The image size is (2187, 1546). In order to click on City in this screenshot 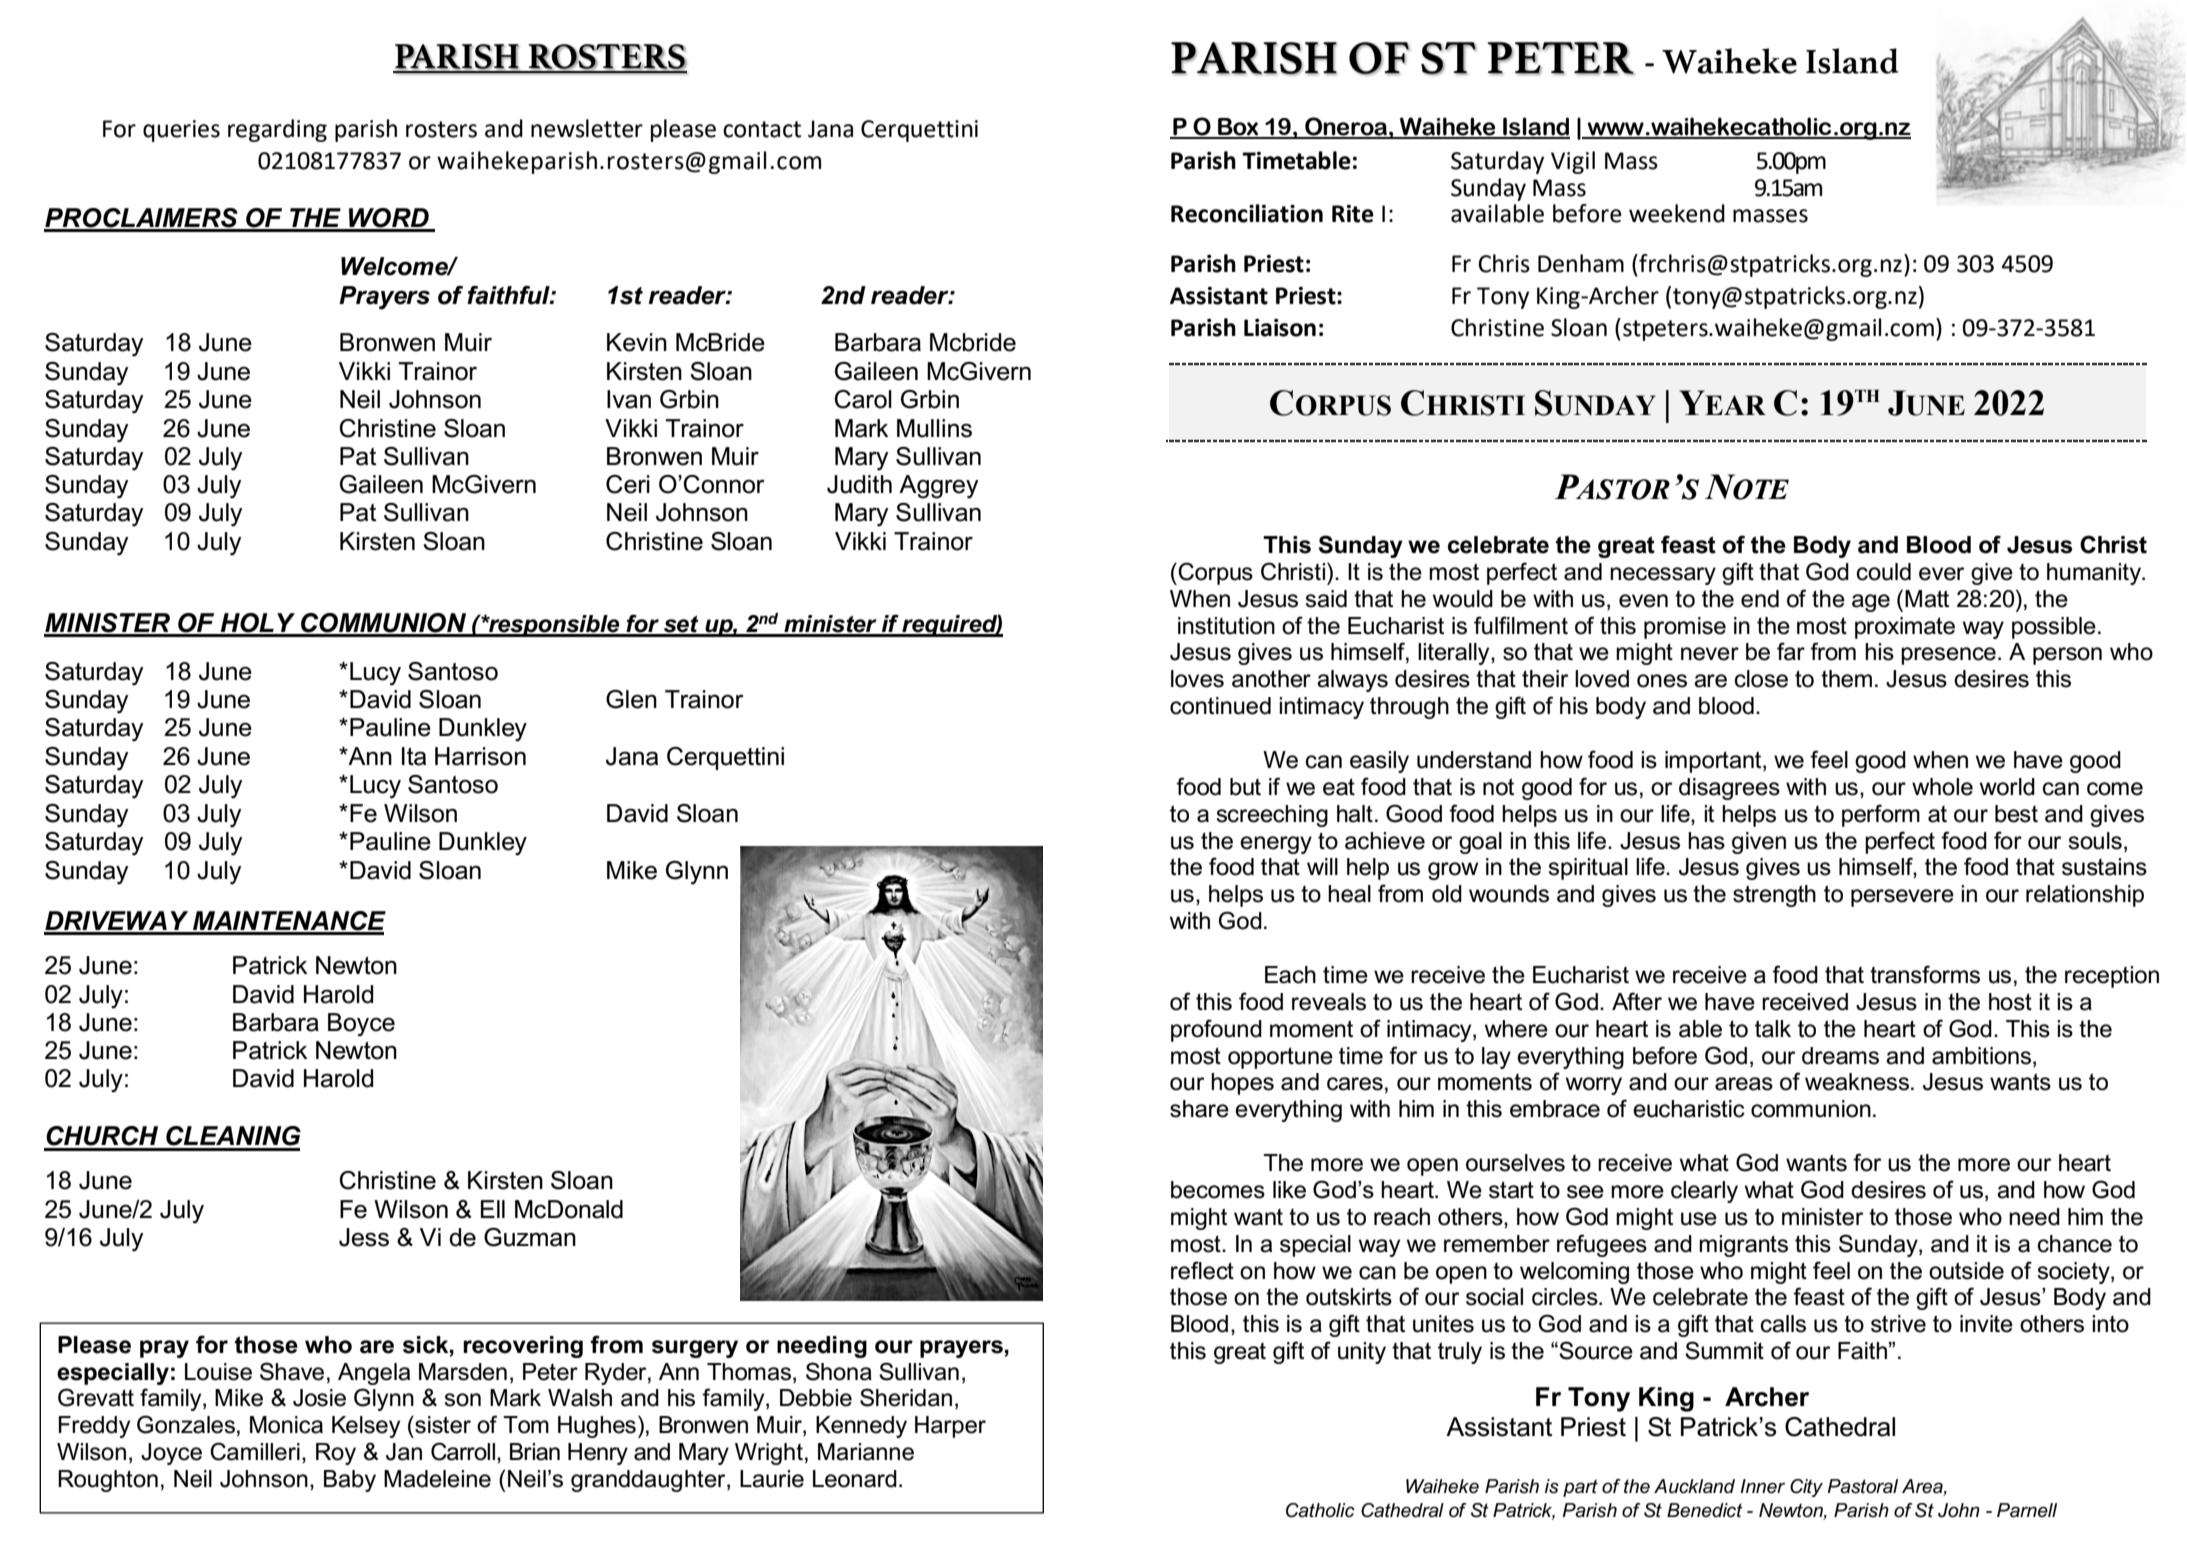, I will do `click(1806, 1488)`.
